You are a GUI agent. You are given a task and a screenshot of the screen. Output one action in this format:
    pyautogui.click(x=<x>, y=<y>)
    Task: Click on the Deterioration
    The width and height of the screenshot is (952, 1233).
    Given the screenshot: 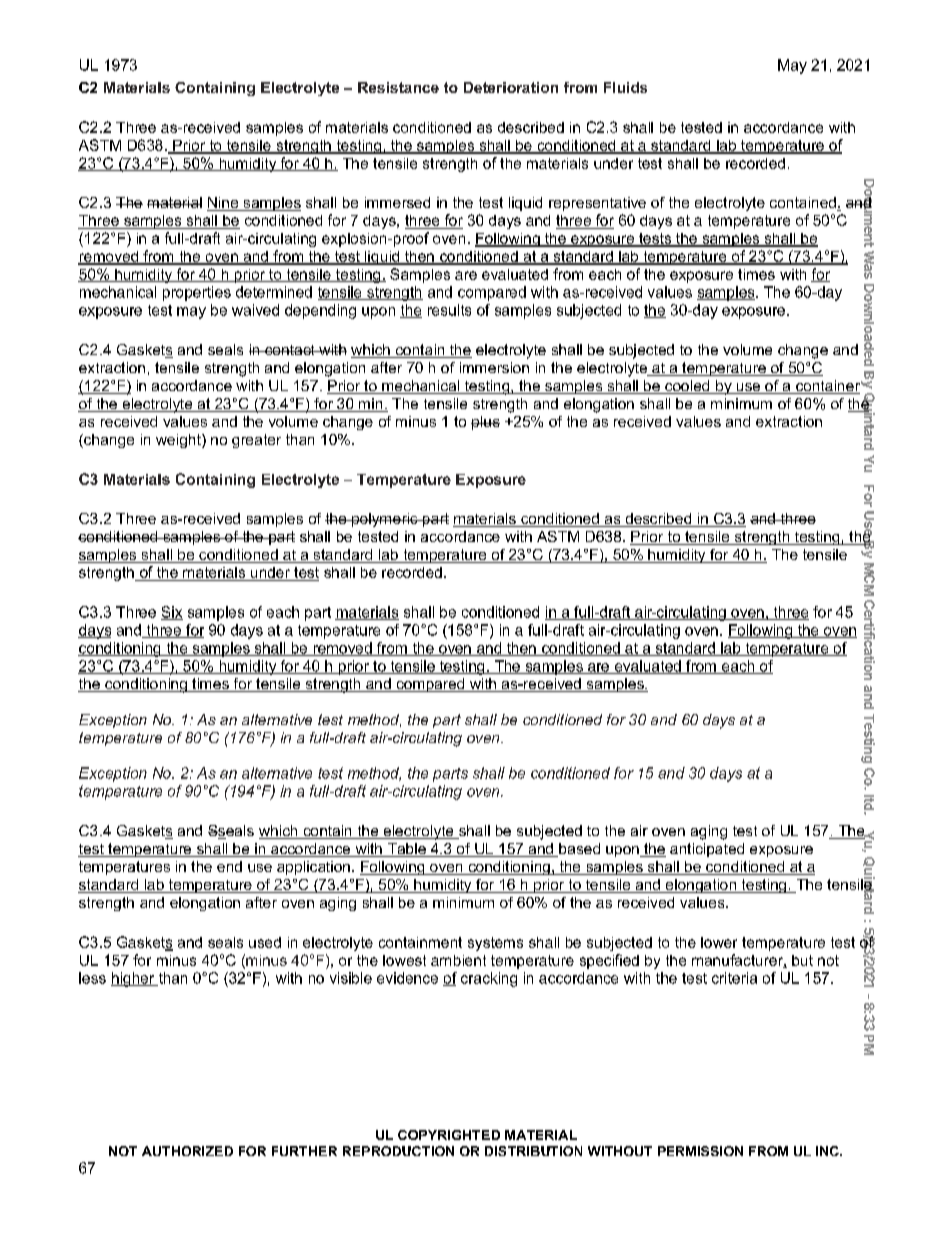 What is the action you would take?
    pyautogui.click(x=511, y=87)
